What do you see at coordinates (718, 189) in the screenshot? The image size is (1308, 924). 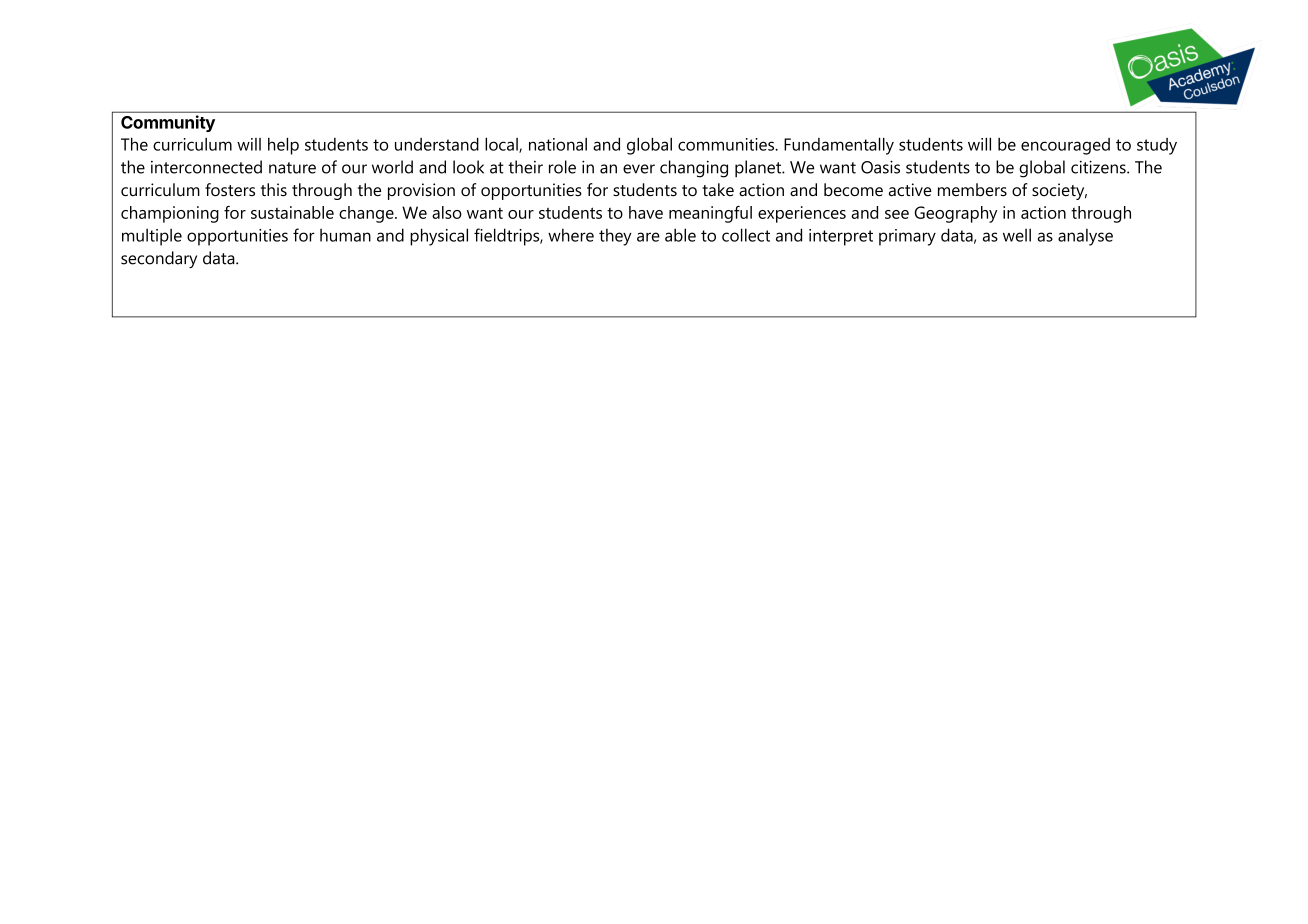 I see `take` at bounding box center [718, 189].
